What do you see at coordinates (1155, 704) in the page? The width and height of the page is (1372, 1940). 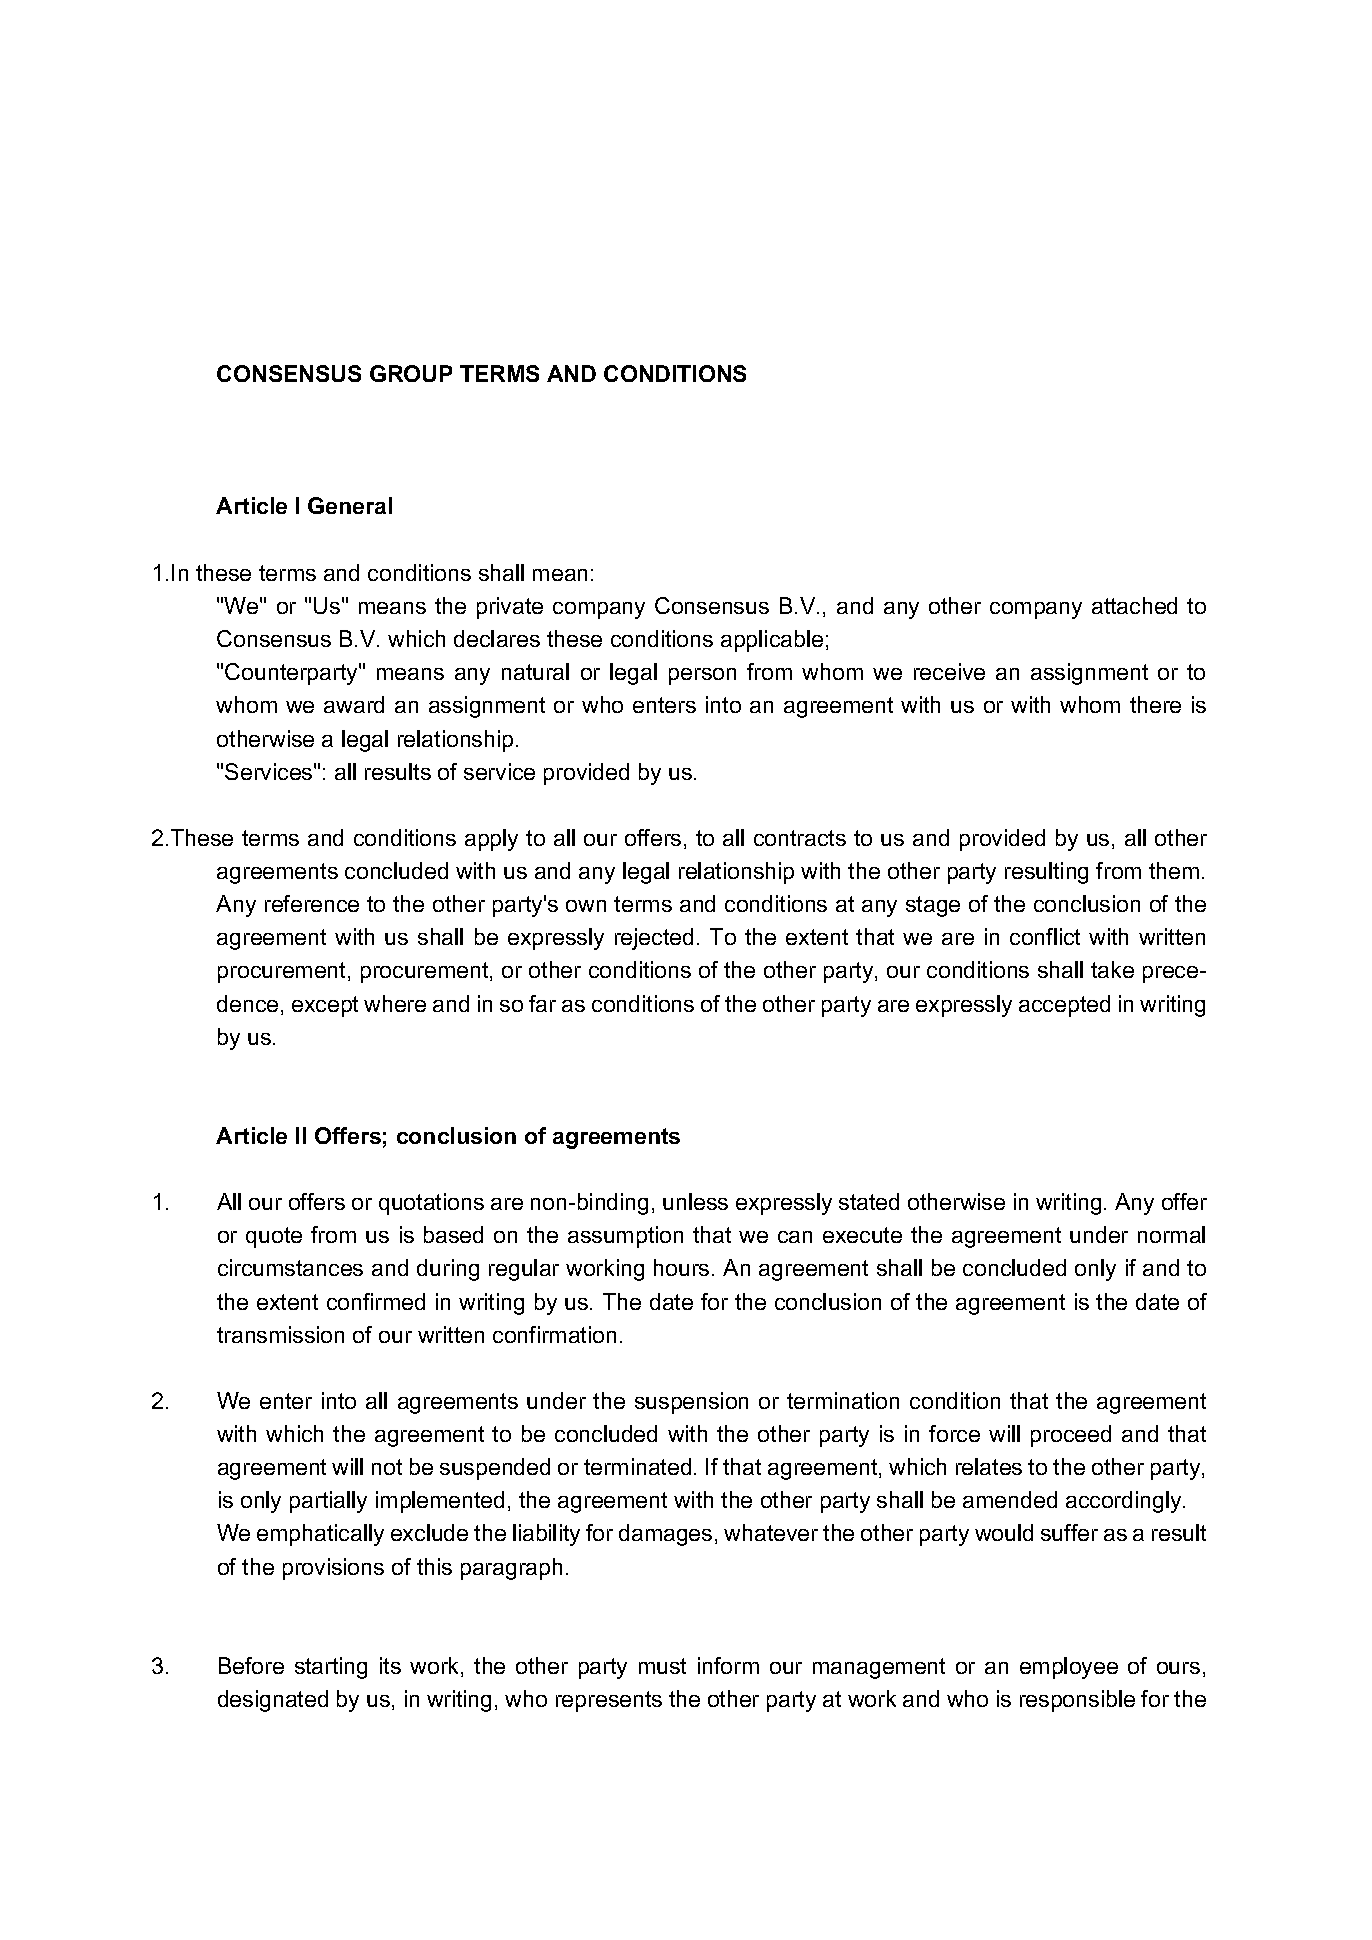 I see `there` at bounding box center [1155, 704].
